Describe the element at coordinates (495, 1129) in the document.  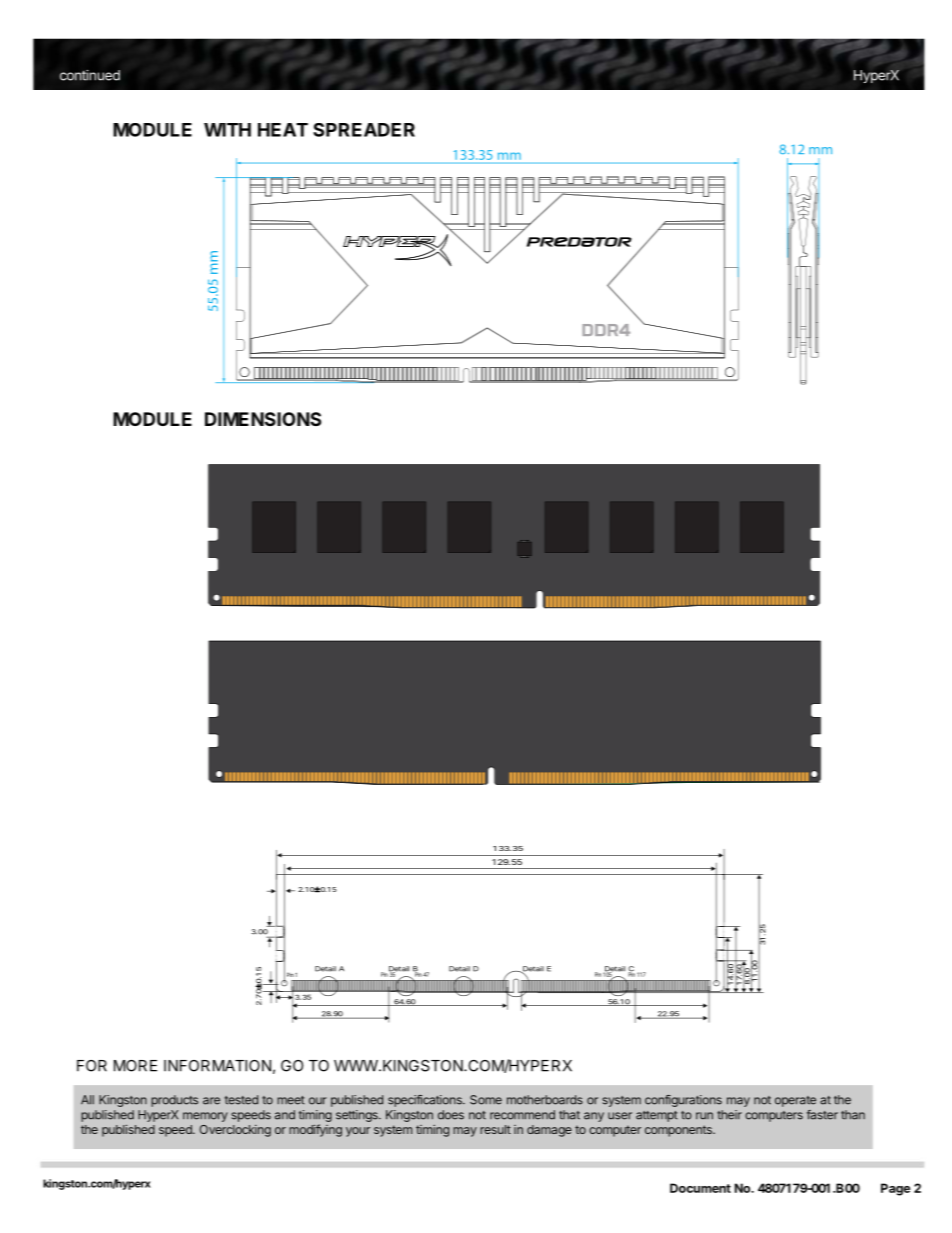
I see `result` at that location.
